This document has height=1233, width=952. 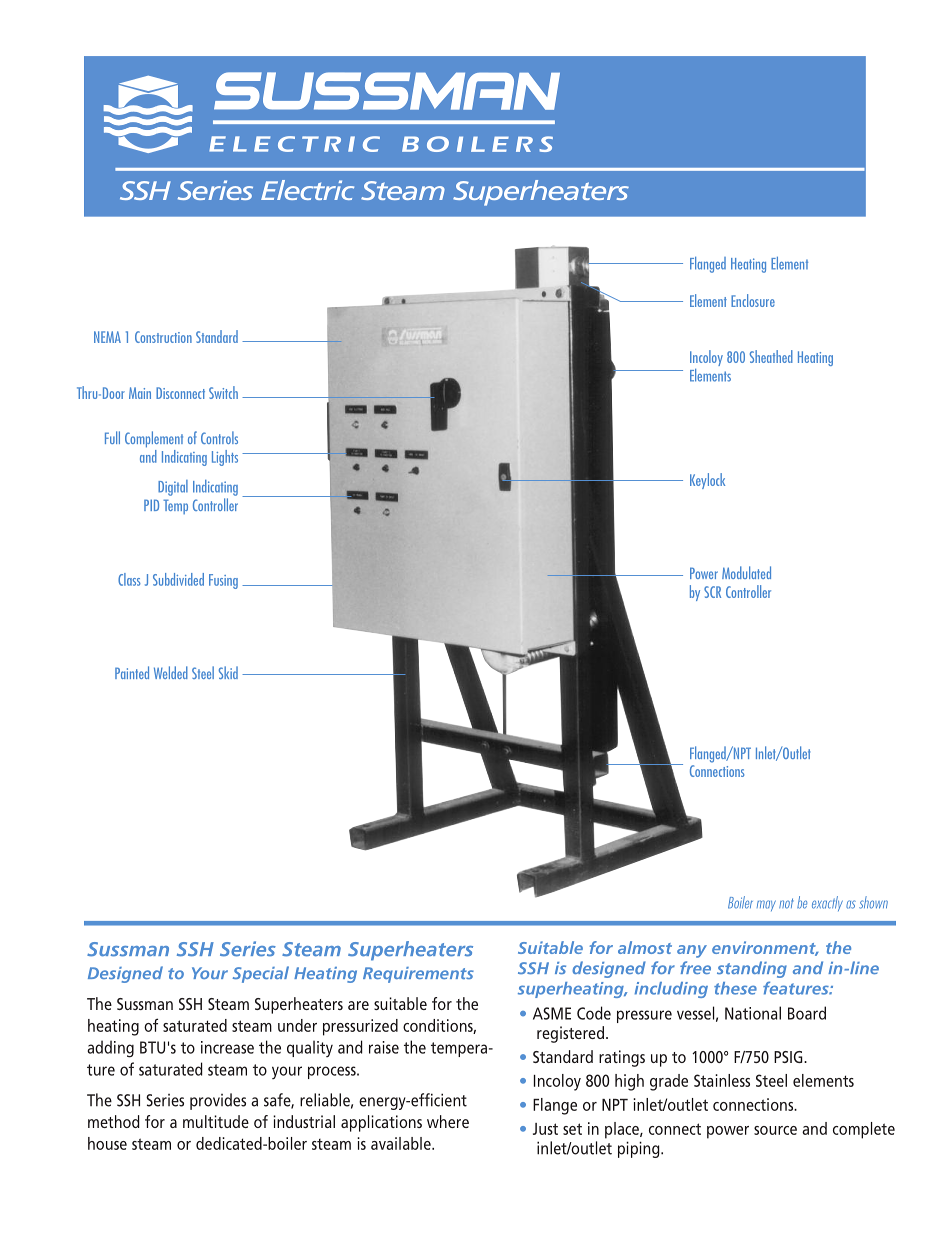 What do you see at coordinates (171, 672) in the document?
I see `Welded` at bounding box center [171, 672].
